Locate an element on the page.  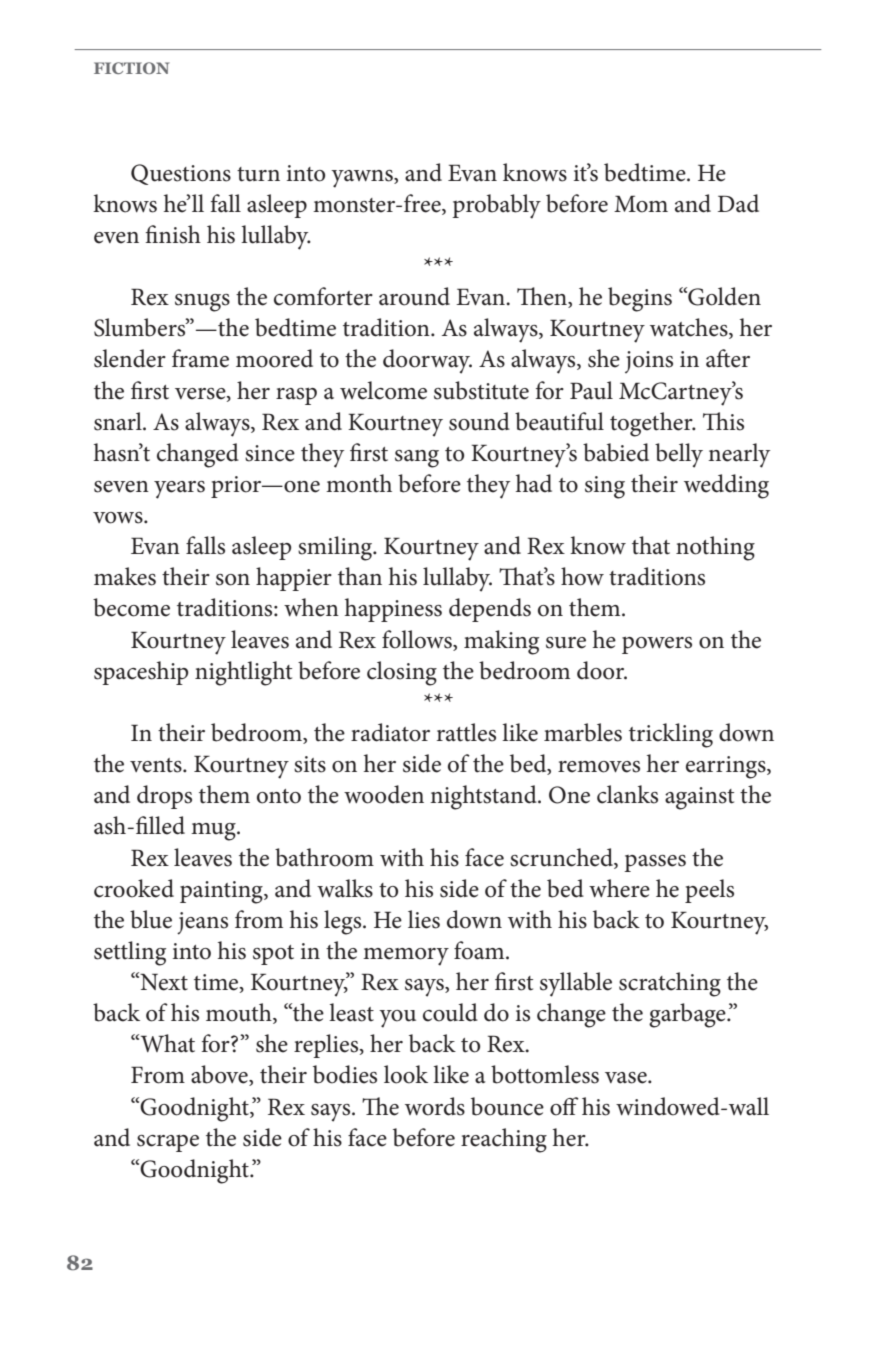
words is located at coordinates (435, 1106).
